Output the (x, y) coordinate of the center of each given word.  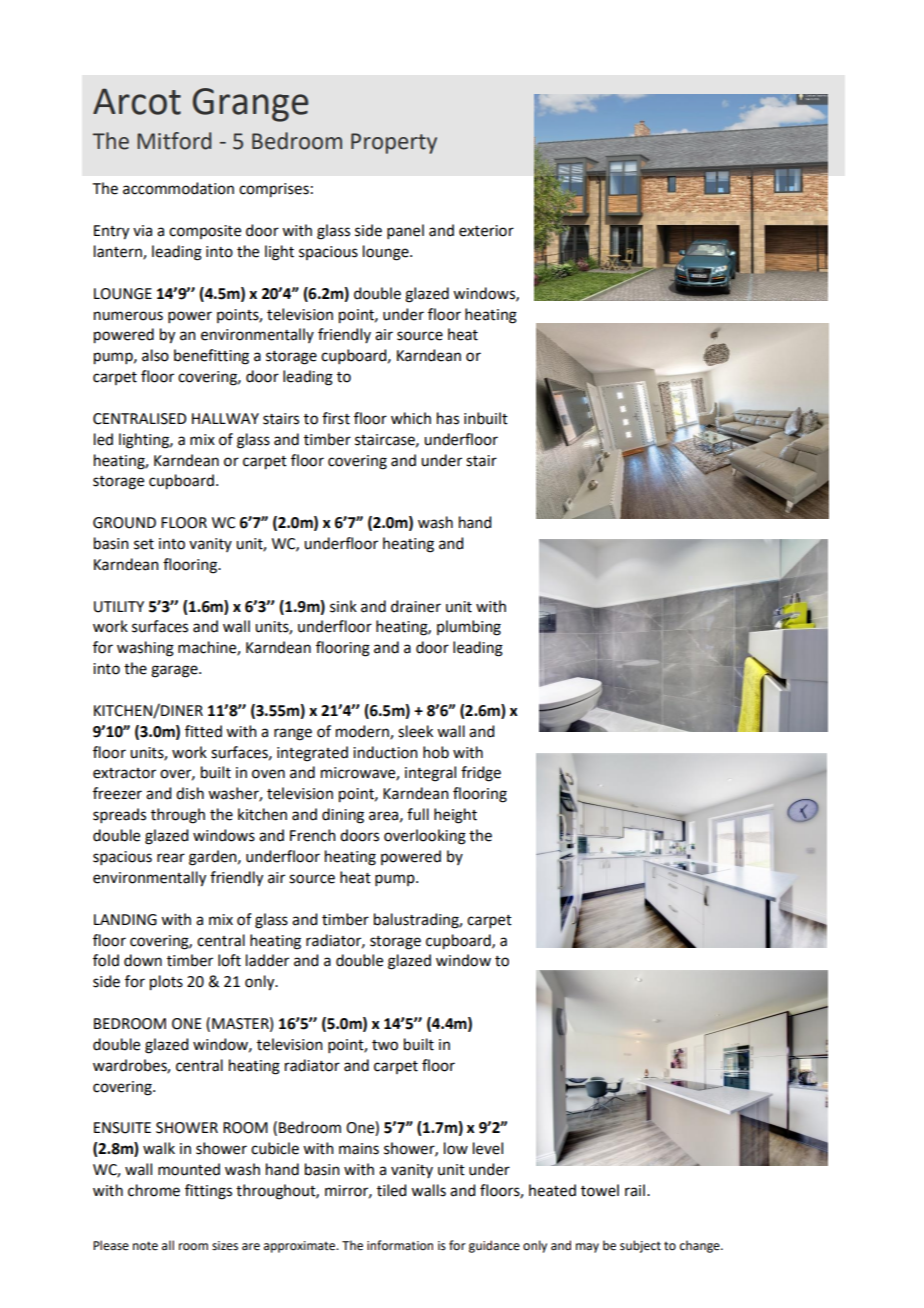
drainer (416, 606)
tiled (391, 1190)
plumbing (469, 628)
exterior (486, 231)
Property (394, 143)
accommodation (178, 188)
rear (171, 858)
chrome (154, 1190)
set (144, 544)
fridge (481, 774)
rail (635, 1190)
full (418, 814)
